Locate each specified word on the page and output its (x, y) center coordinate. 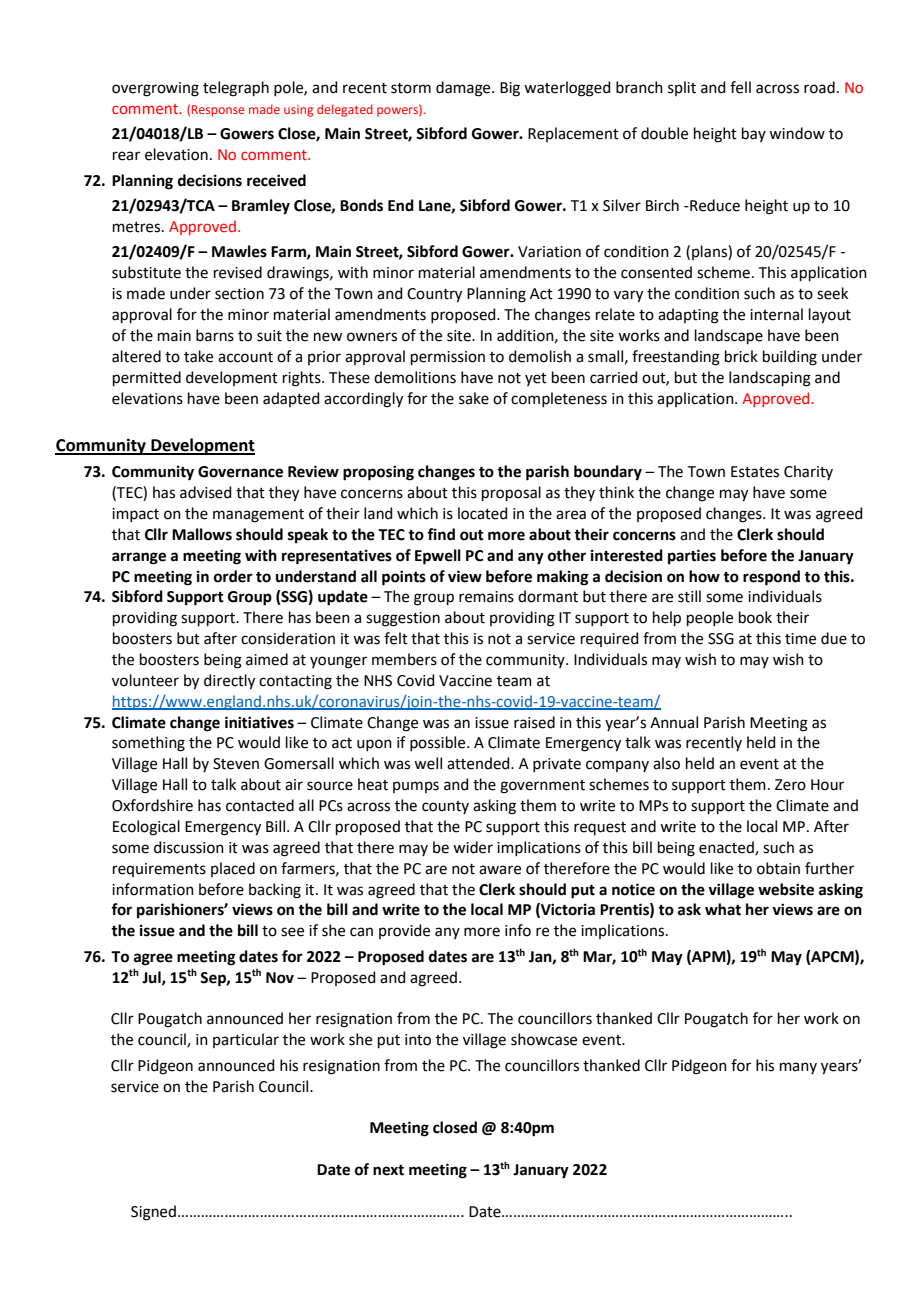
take (198, 356)
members (404, 659)
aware (500, 870)
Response (218, 111)
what (723, 909)
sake (474, 398)
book (755, 617)
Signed (153, 1213)
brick (741, 356)
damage (464, 89)
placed (233, 869)
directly (229, 682)
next (388, 1170)
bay (754, 134)
